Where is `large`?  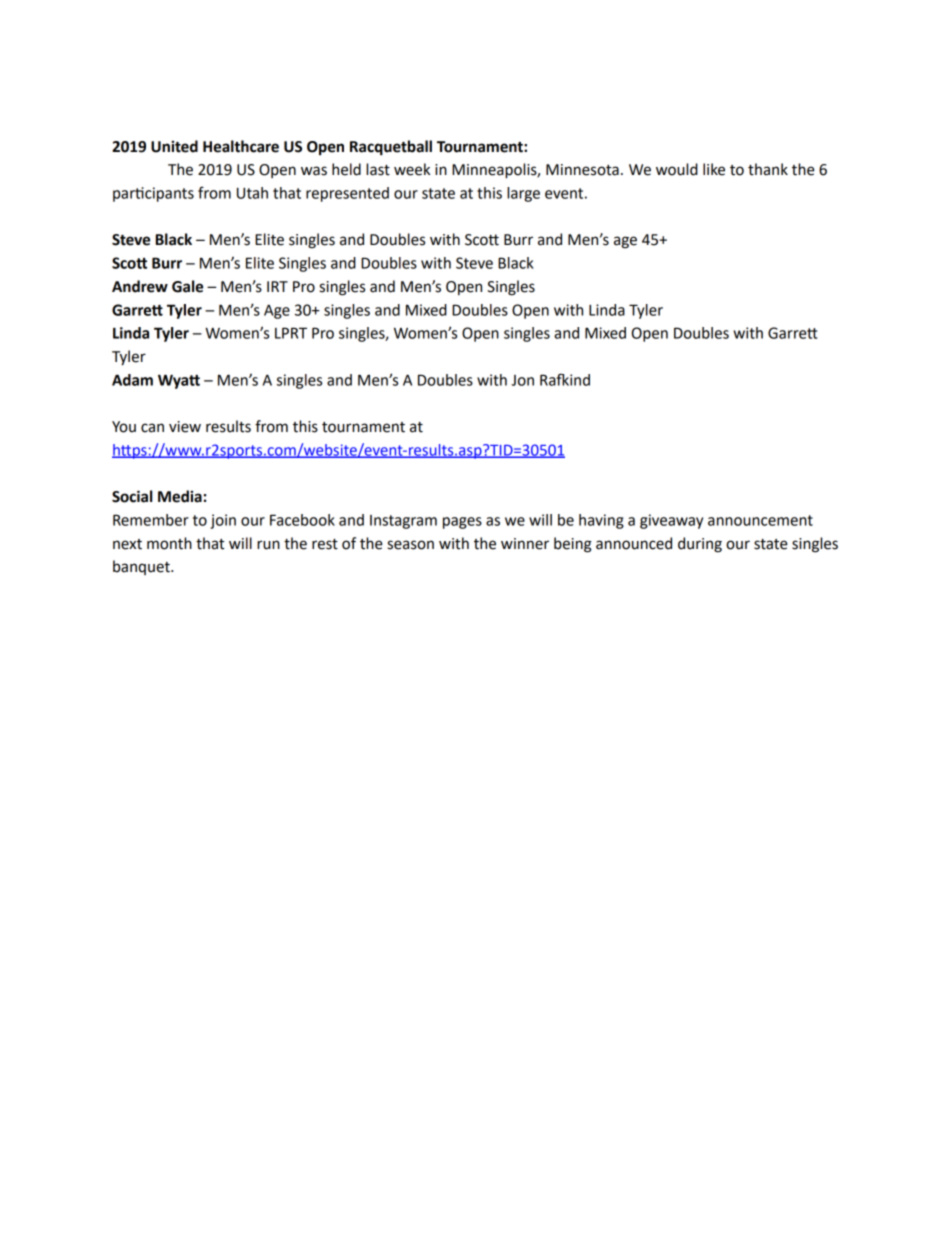 large is located at coordinates (523, 194).
